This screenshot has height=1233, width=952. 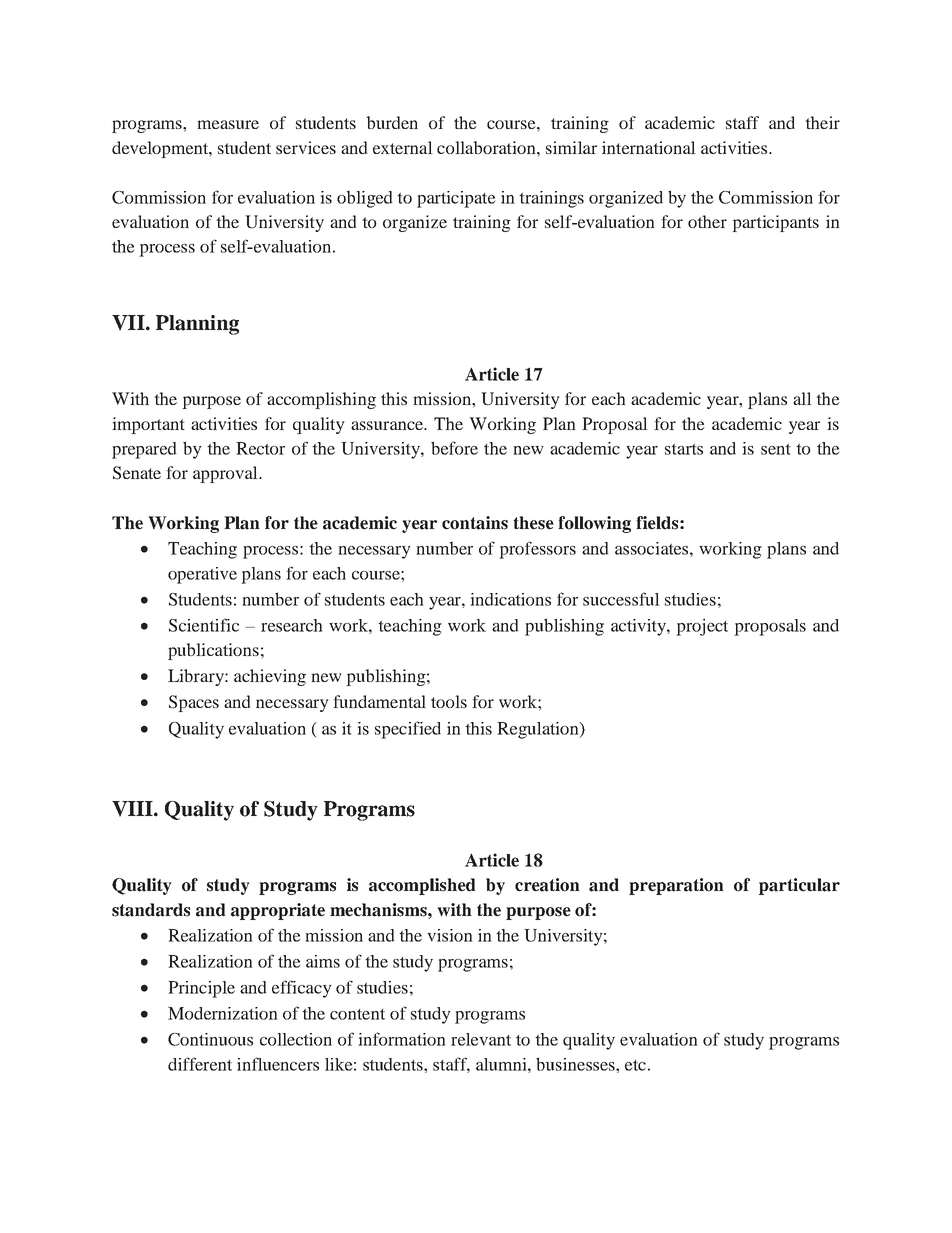 I want to click on important, so click(x=148, y=425).
